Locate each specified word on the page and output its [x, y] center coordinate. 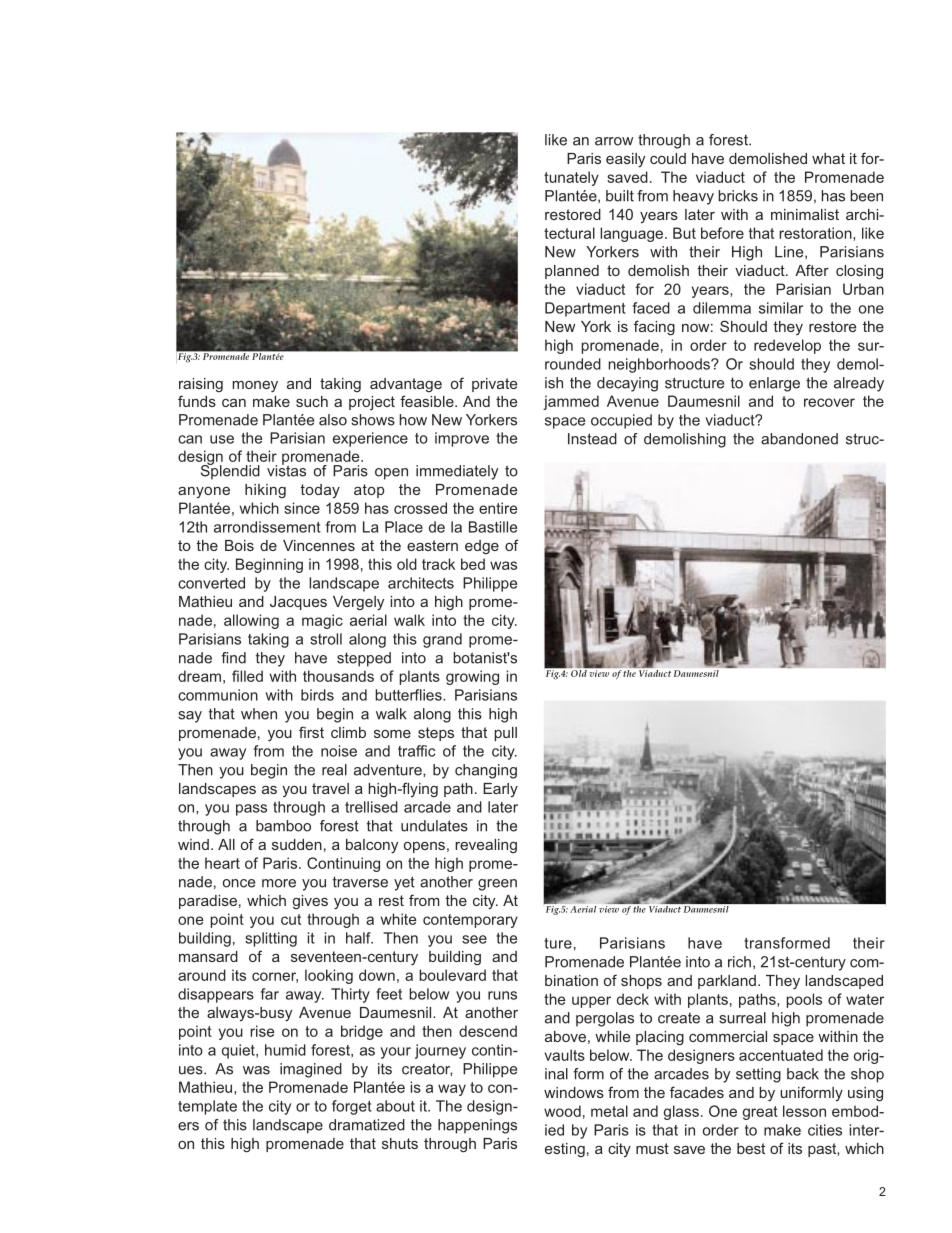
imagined [311, 1070]
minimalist [805, 214]
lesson [804, 1111]
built [620, 196]
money [255, 386]
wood [562, 1111]
